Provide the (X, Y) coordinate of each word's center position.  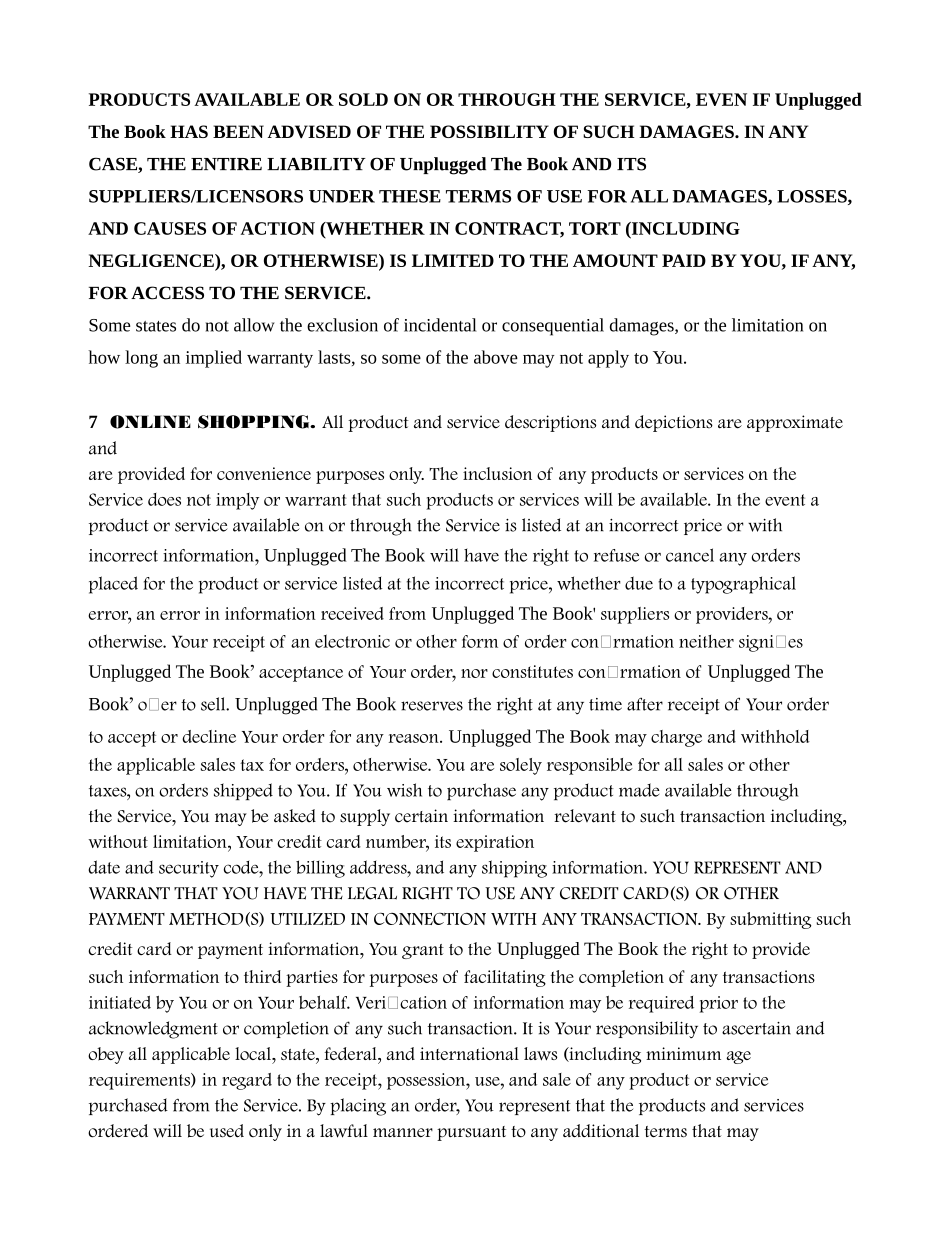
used (227, 1131)
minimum (683, 1053)
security (189, 869)
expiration (495, 843)
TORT (595, 228)
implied (214, 359)
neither (706, 641)
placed (113, 585)
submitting (770, 920)
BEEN (238, 131)
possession (427, 1081)
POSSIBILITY (489, 131)
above (496, 357)
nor (474, 673)
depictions (674, 423)
